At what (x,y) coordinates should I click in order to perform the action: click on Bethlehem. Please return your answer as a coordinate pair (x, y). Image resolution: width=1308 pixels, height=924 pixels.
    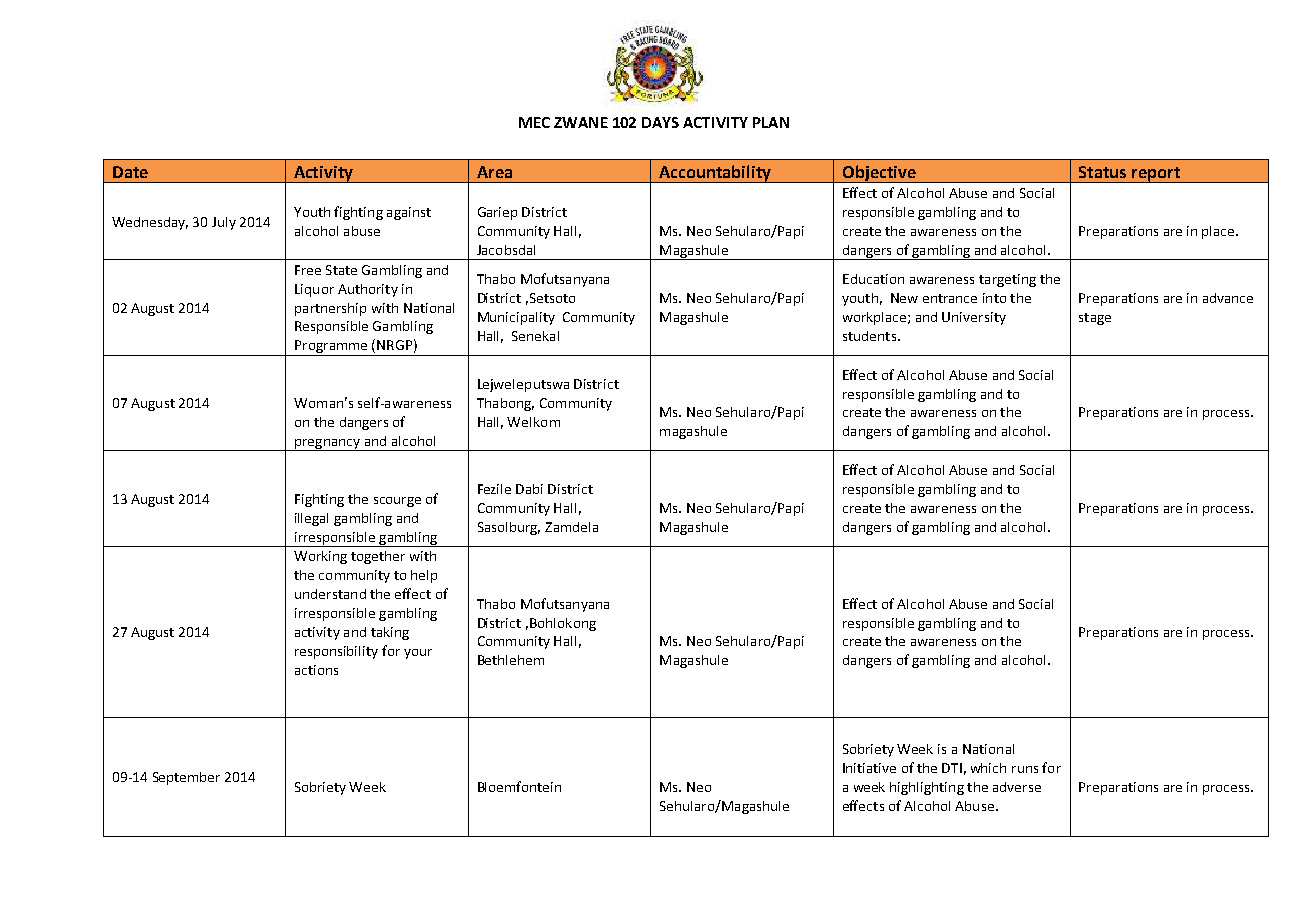
    Looking at the image, I should click on (511, 660).
